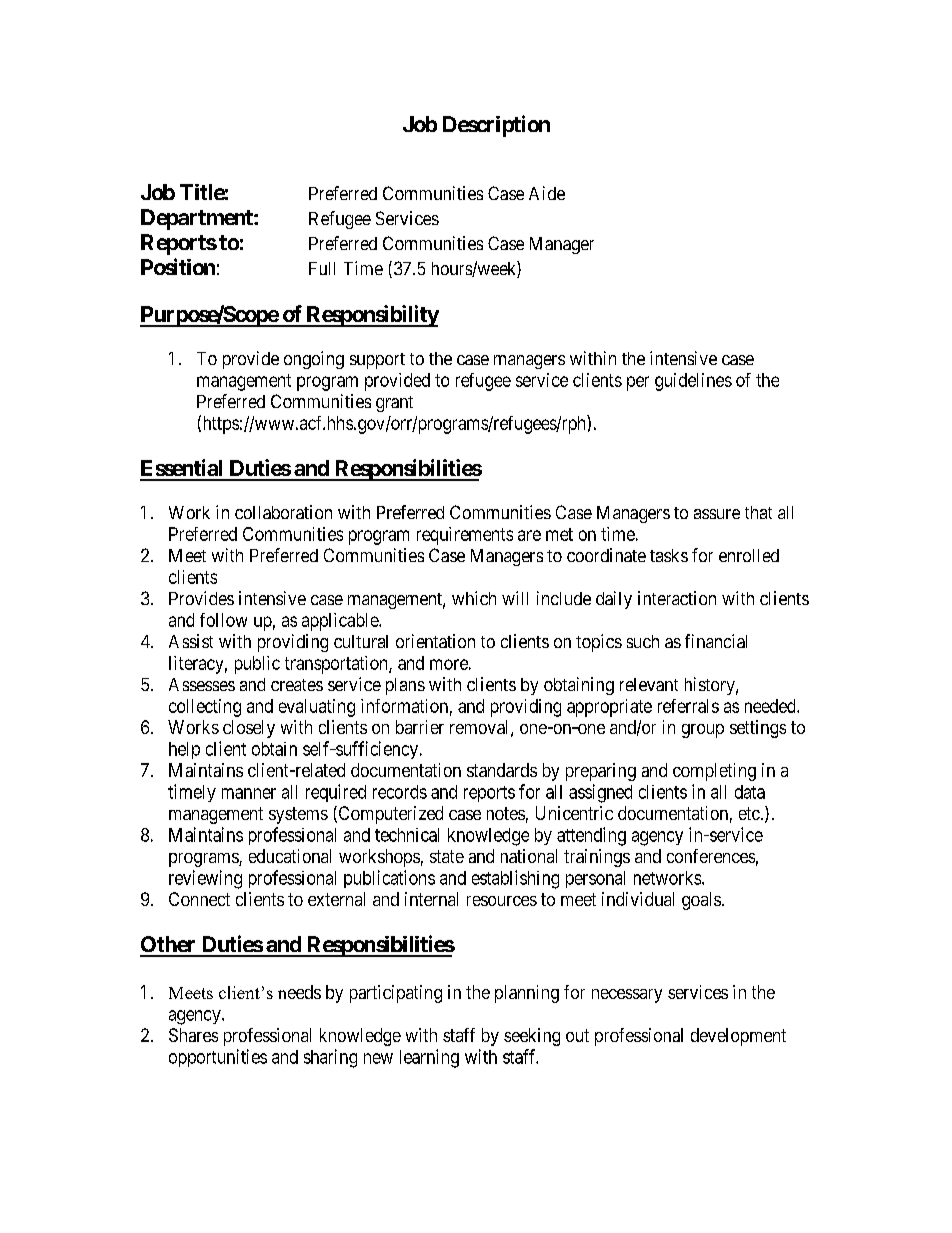 This document has height=1233, width=952. I want to click on Description, so click(496, 126).
